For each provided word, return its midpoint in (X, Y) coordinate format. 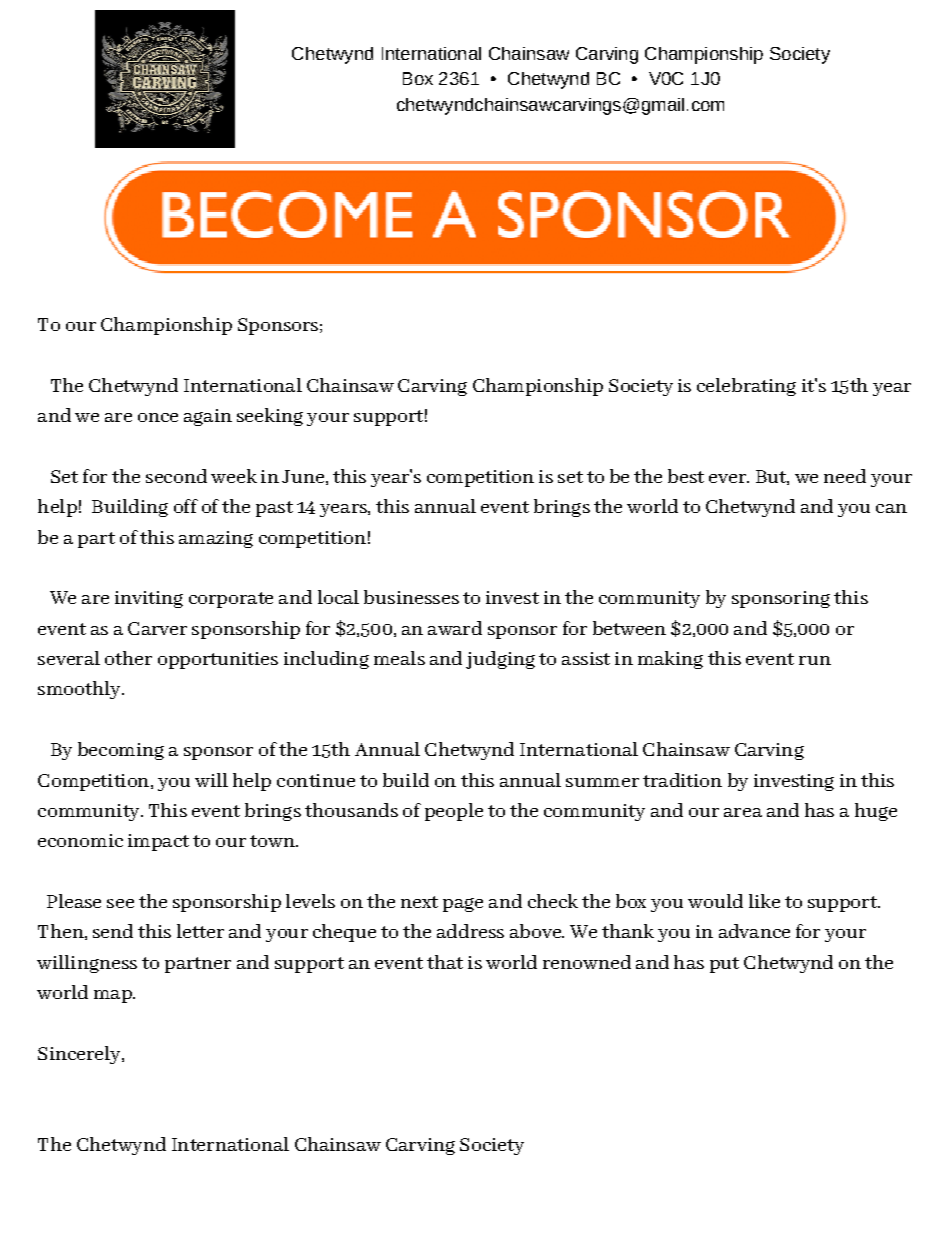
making (670, 660)
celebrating (746, 387)
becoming (121, 751)
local (338, 597)
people (454, 812)
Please (74, 901)
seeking (270, 417)
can (891, 508)
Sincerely (80, 1055)
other (128, 658)
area (743, 812)
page (463, 905)
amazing (216, 539)
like (764, 901)
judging (500, 660)
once (158, 417)
